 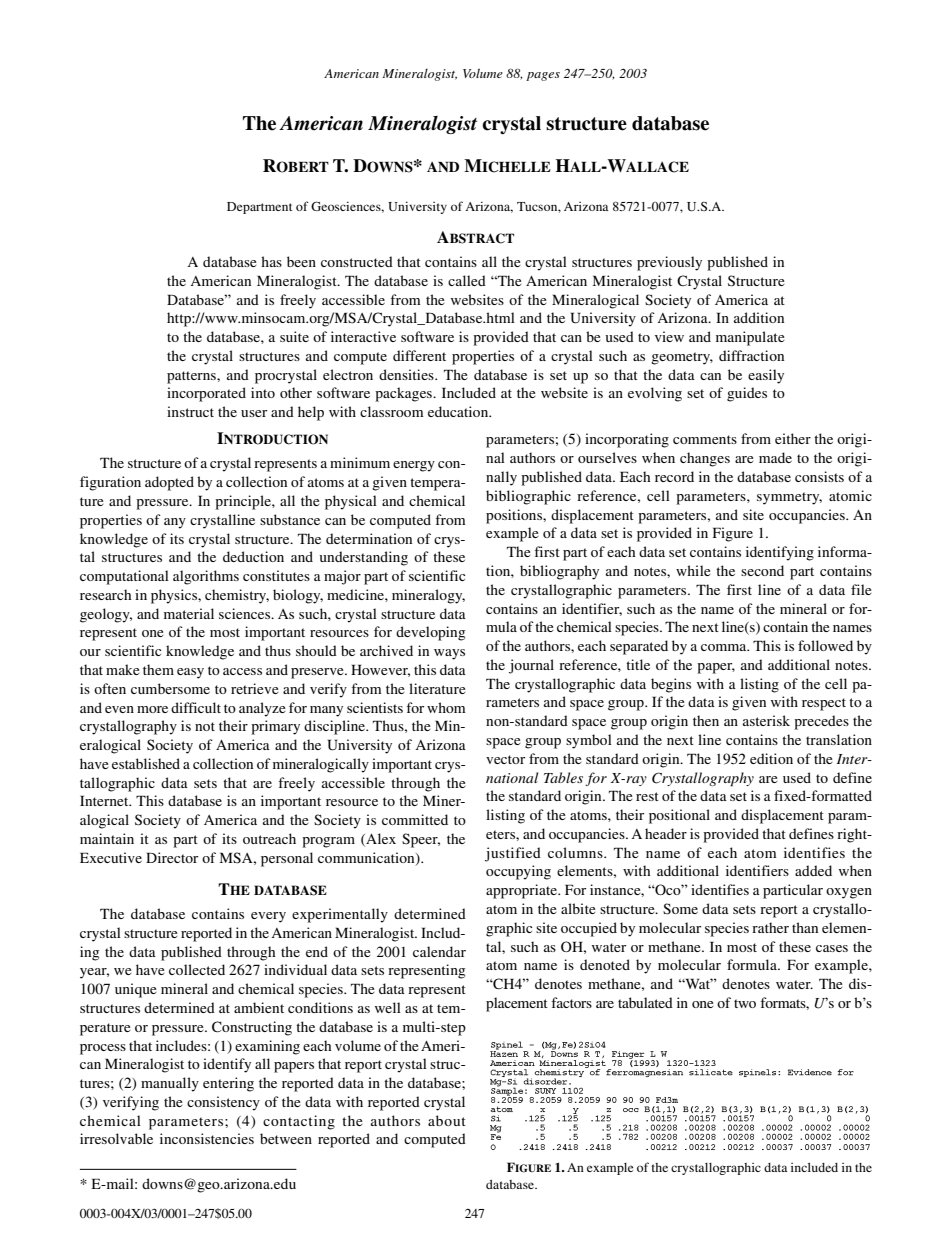 I want to click on has, so click(x=271, y=261).
